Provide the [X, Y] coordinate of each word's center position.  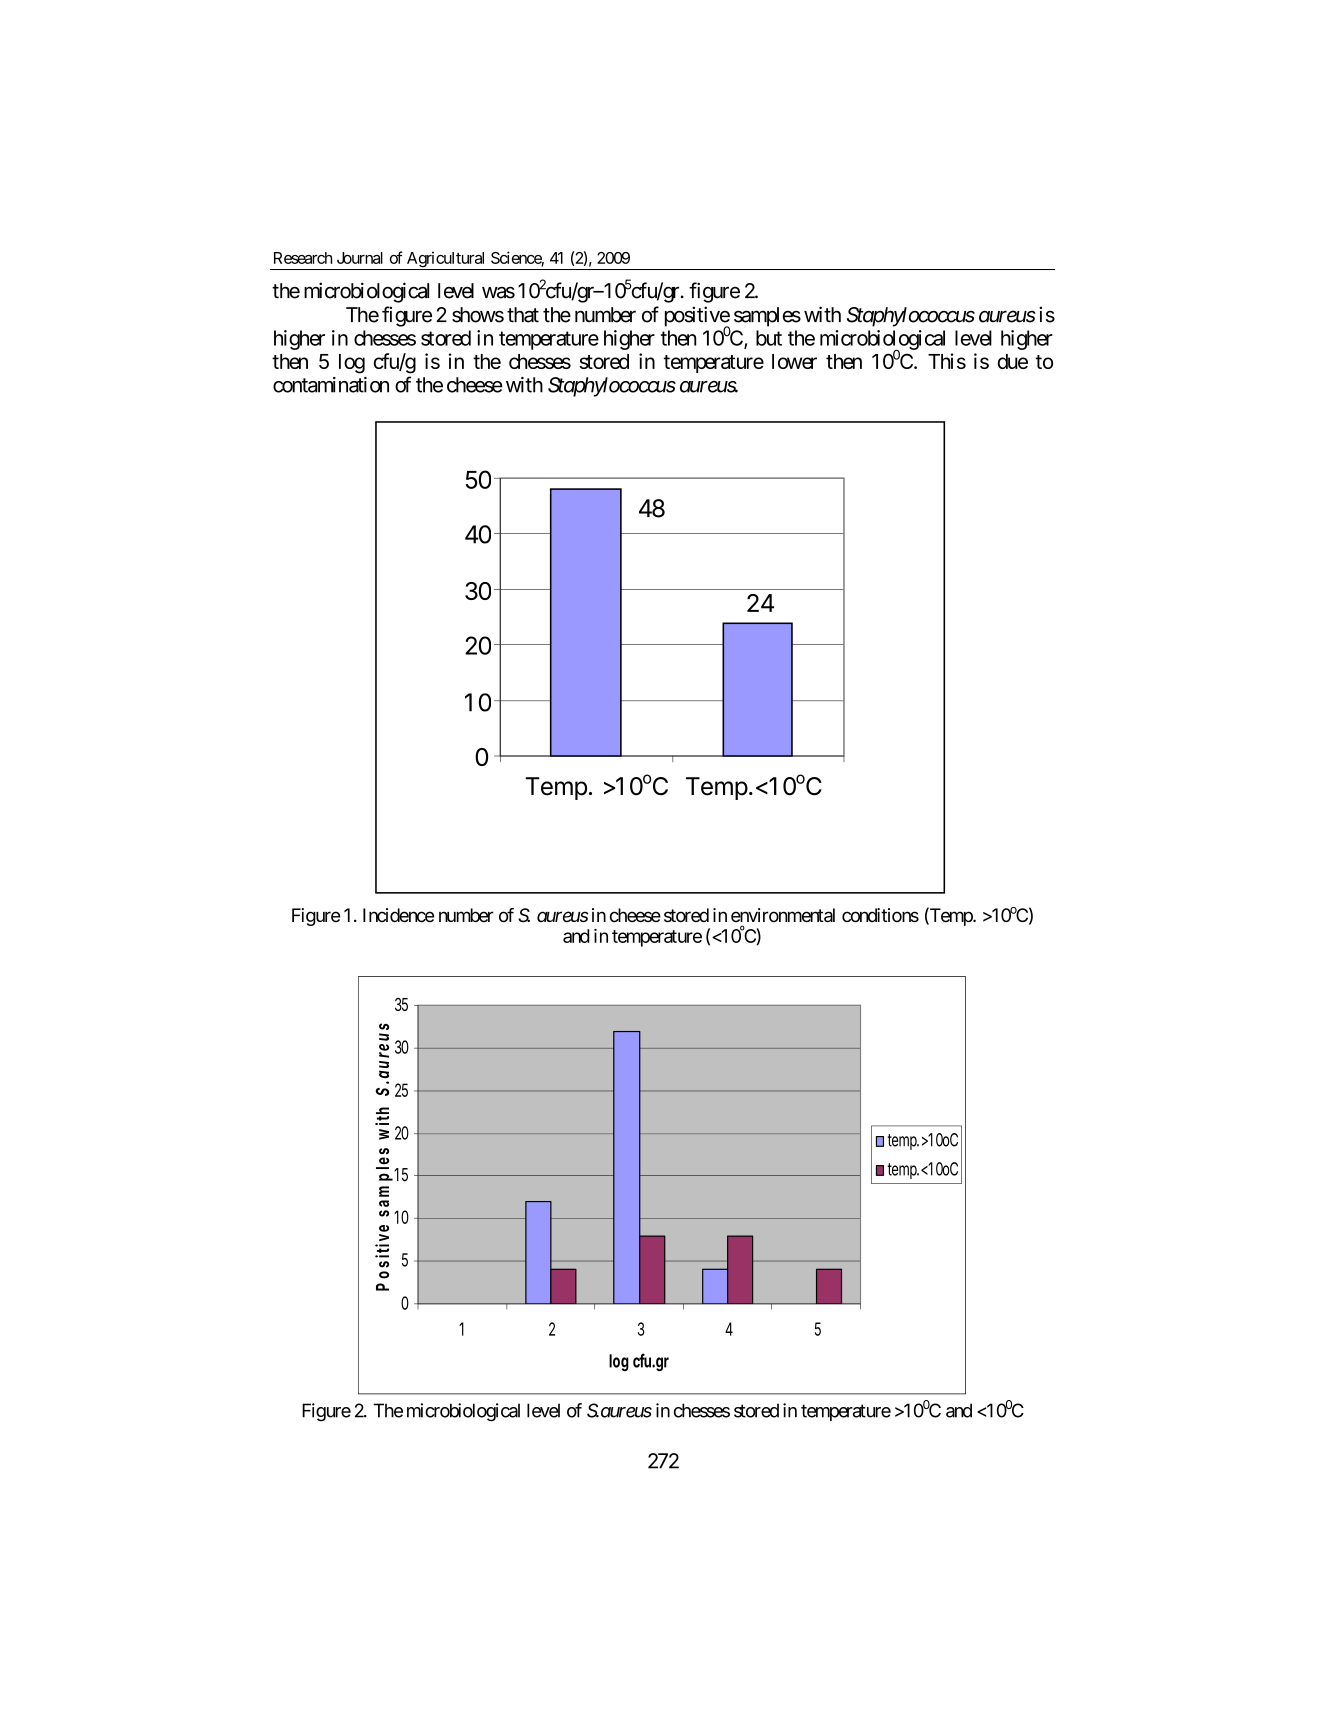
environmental [783, 915]
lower [794, 361]
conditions [880, 915]
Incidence [398, 915]
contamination [331, 385]
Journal [360, 258]
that [523, 315]
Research [303, 258]
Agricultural [446, 260]
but [769, 338]
